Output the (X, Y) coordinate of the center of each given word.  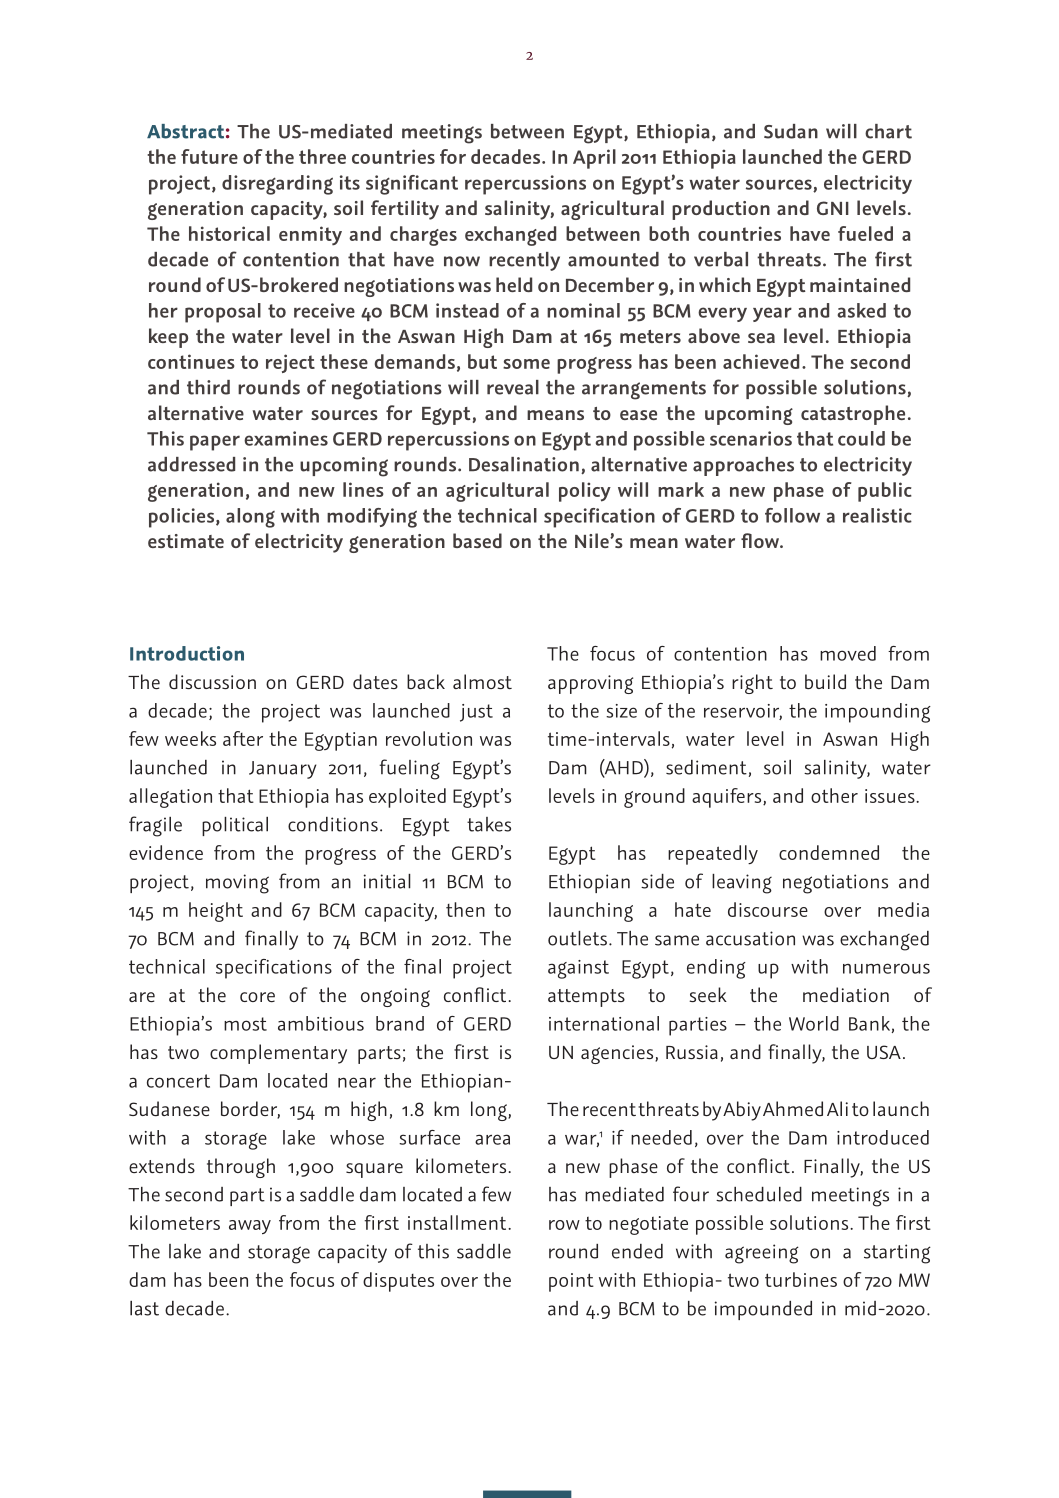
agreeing (762, 1254)
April (594, 159)
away (250, 1227)
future (209, 156)
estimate (186, 541)
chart (888, 131)
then (465, 909)
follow (792, 515)
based (477, 540)
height (216, 912)
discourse (768, 909)
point (571, 1282)
